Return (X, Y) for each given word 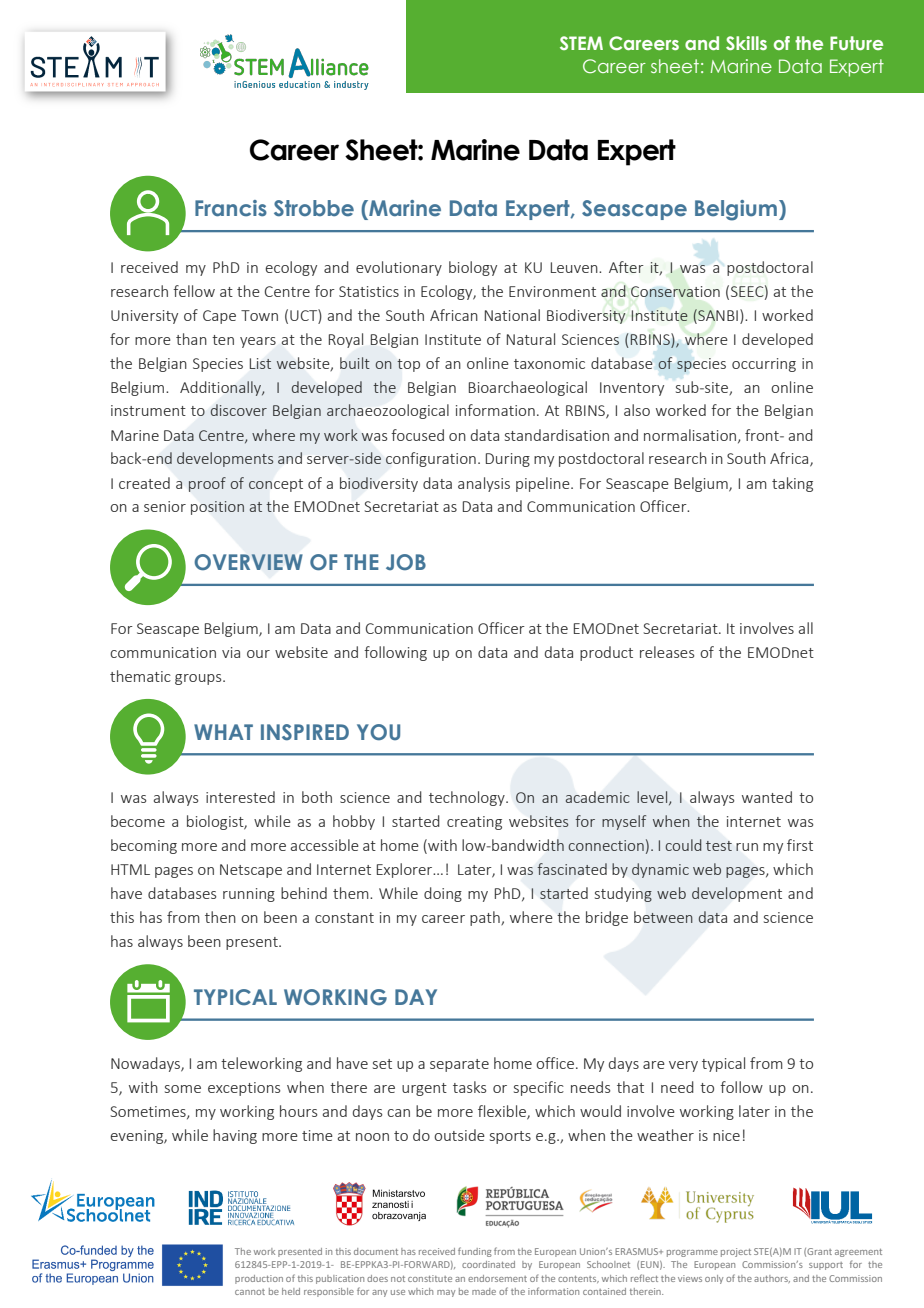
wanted (767, 797)
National (512, 315)
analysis (484, 484)
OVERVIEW (248, 562)
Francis (231, 208)
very (683, 1066)
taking (792, 484)
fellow (194, 291)
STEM (581, 43)
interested (240, 797)
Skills (746, 43)
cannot (250, 1292)
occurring (764, 365)
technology (468, 798)
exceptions (244, 1089)
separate (459, 1065)
